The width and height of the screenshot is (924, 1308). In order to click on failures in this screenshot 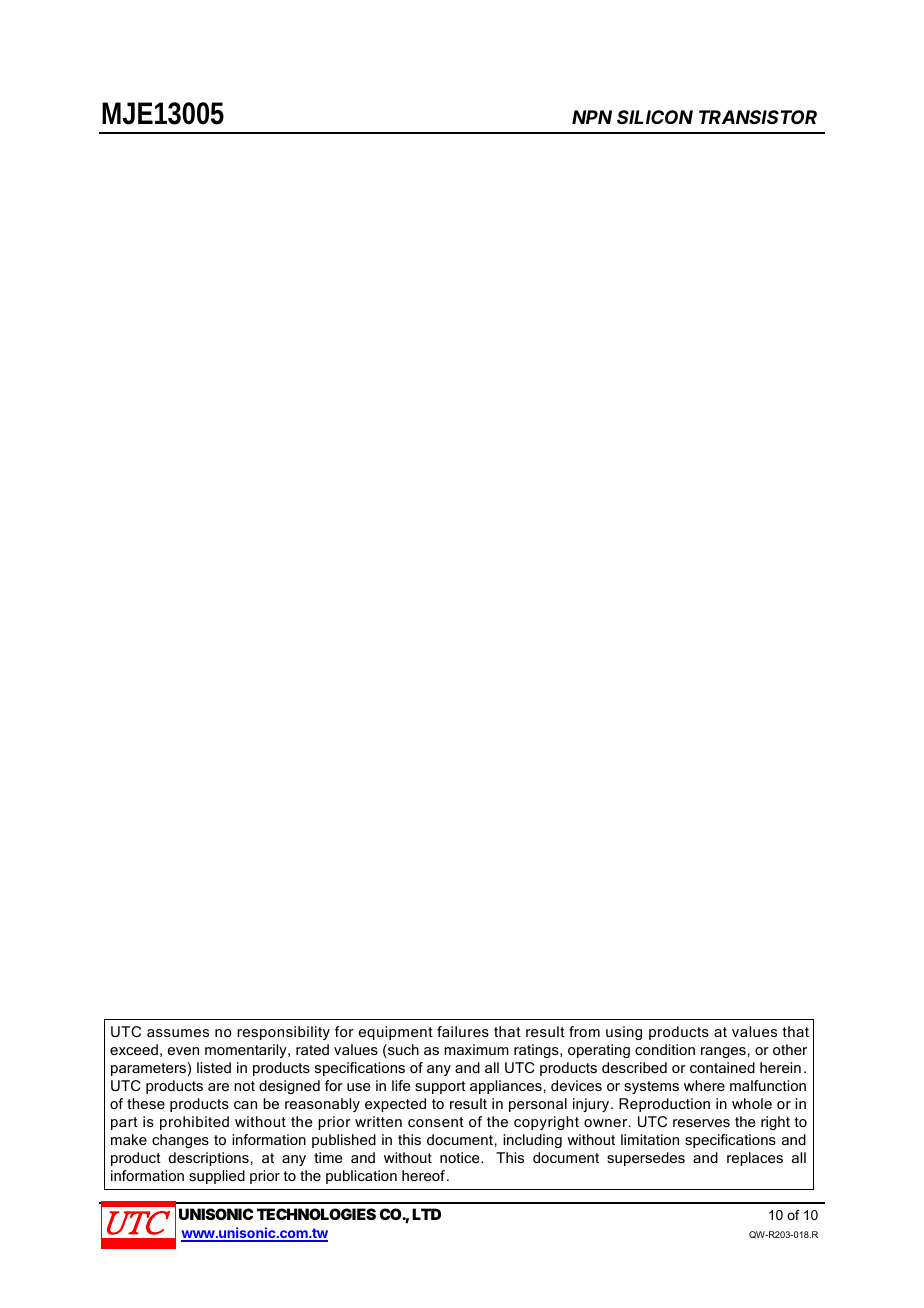, I will do `click(463, 1031)`.
